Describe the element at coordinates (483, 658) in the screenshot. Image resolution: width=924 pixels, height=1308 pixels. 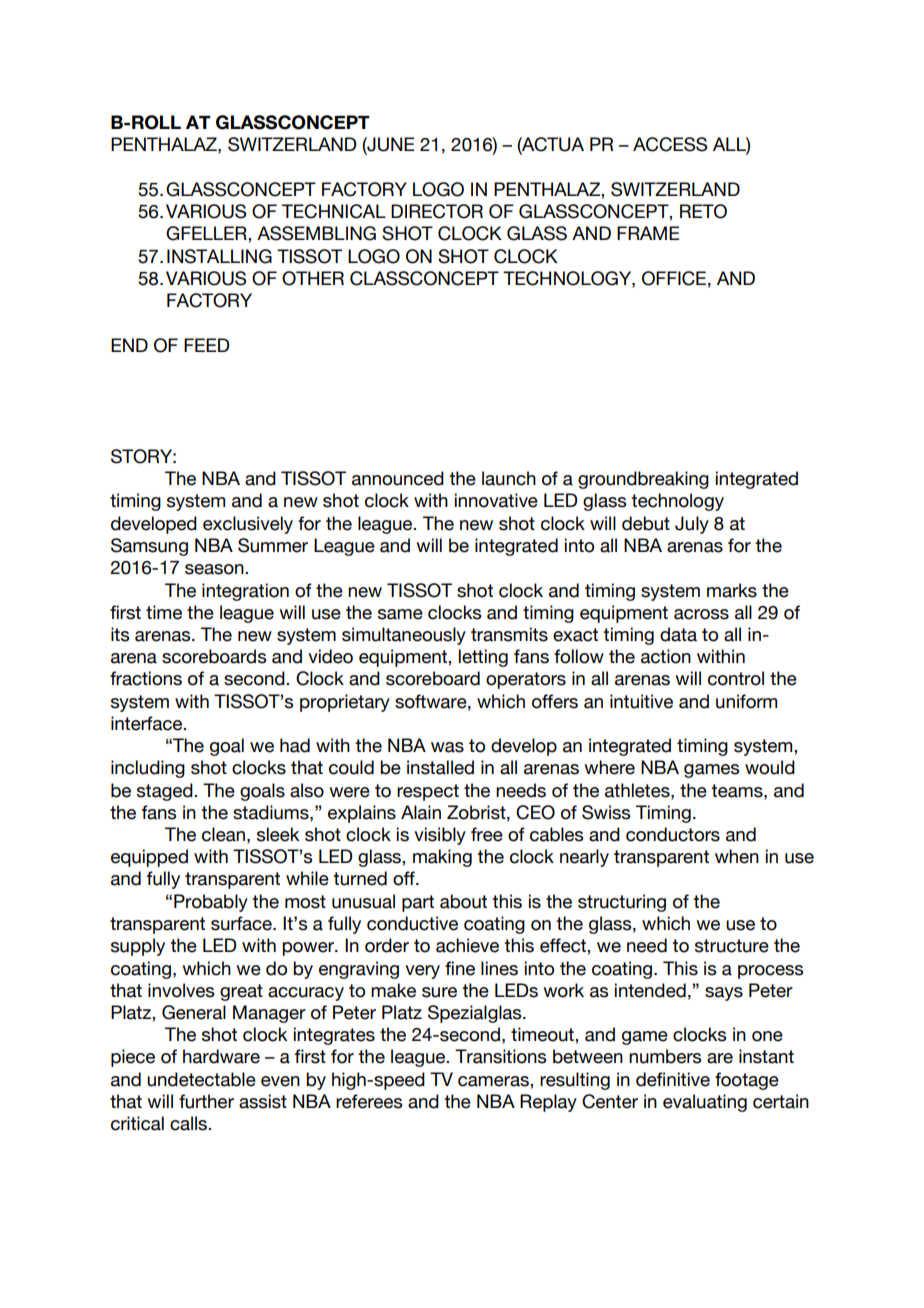
I see `letting` at that location.
